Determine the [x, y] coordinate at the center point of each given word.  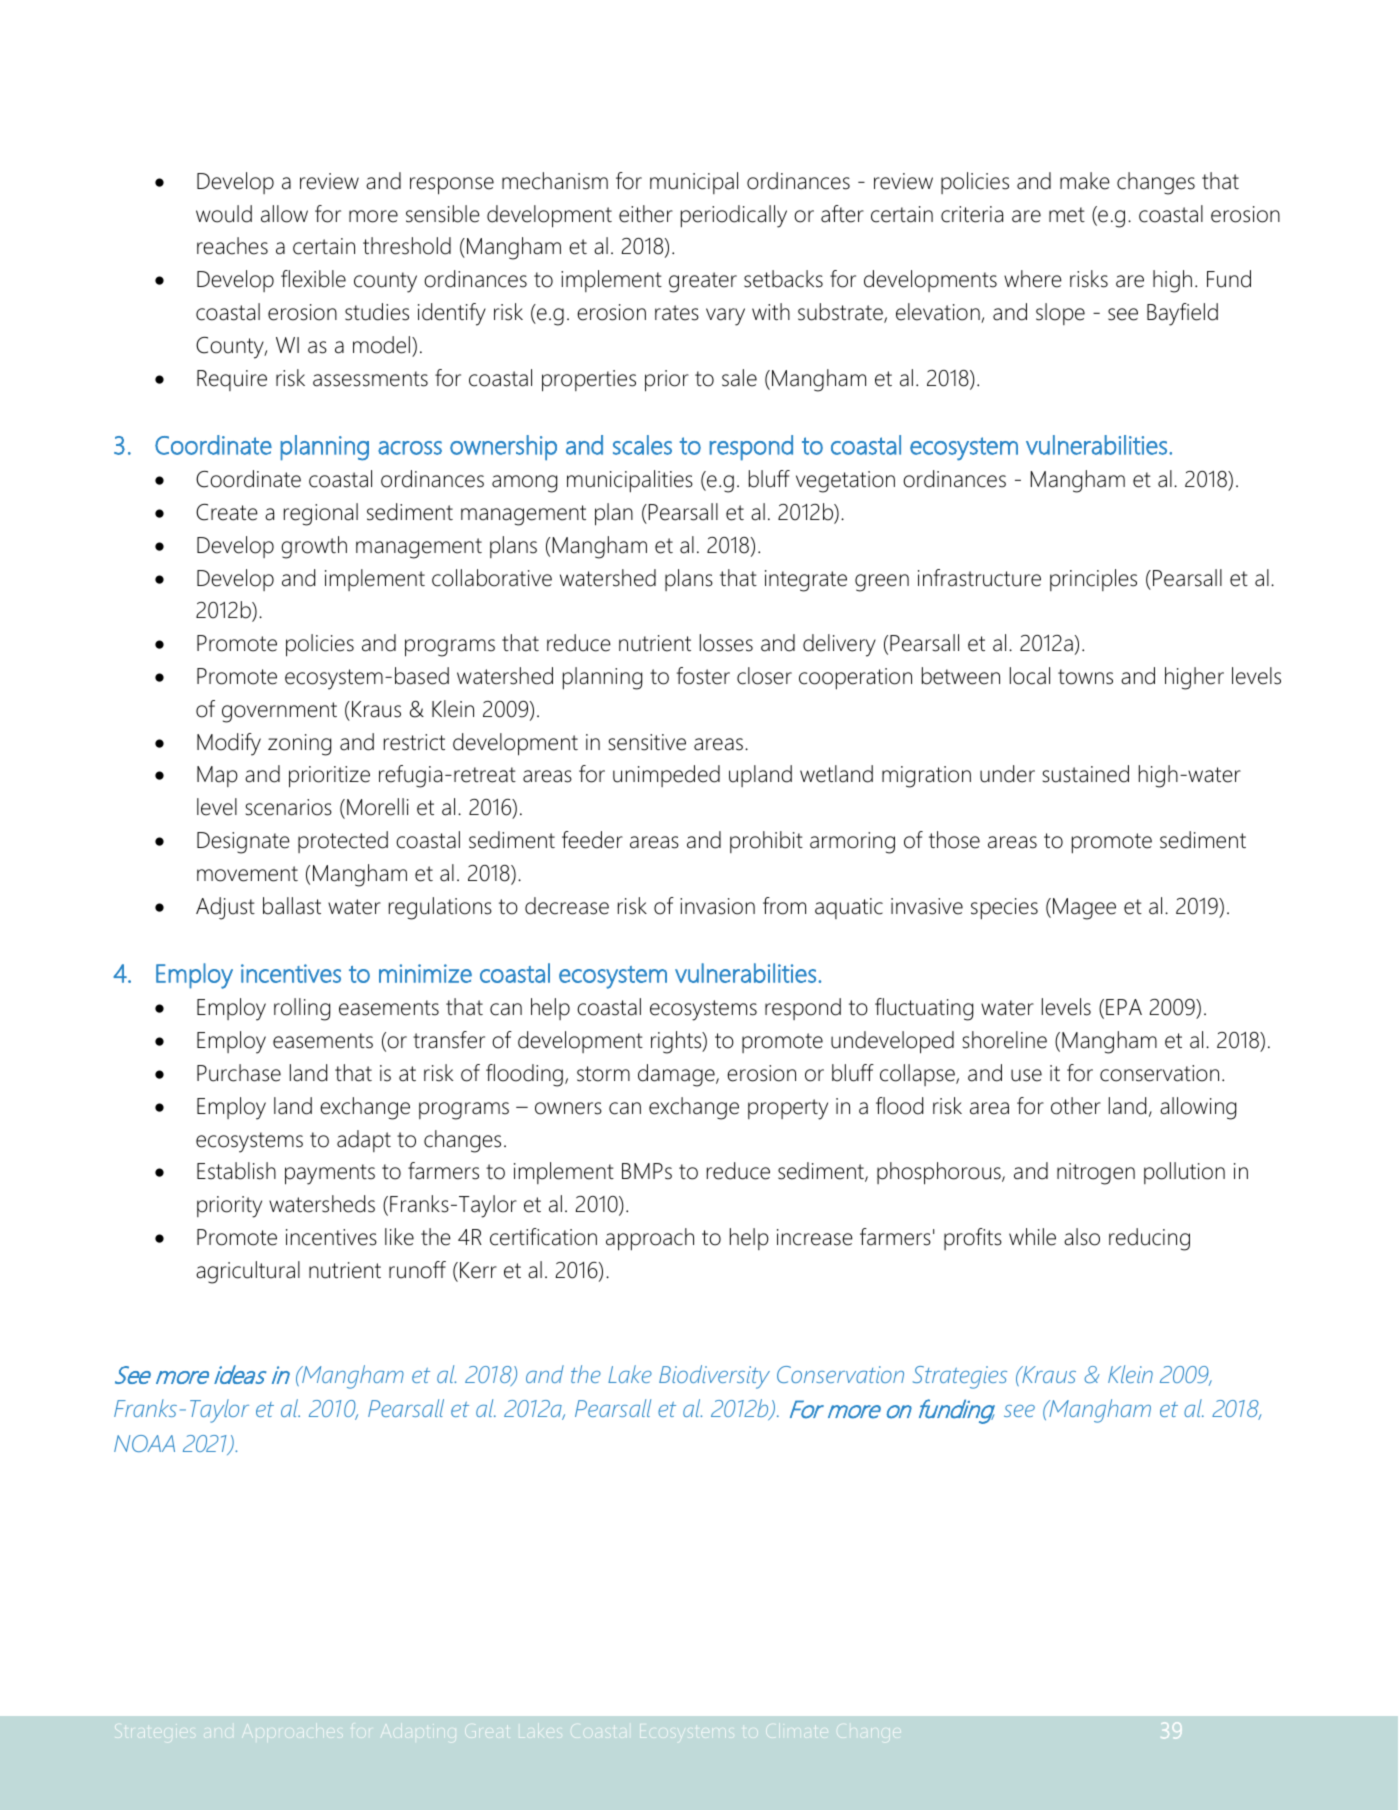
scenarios [289, 807]
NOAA [144, 1443]
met [1067, 215]
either [646, 214]
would [224, 214]
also [1082, 1237]
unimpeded [666, 776]
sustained [1086, 774]
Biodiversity [714, 1377]
